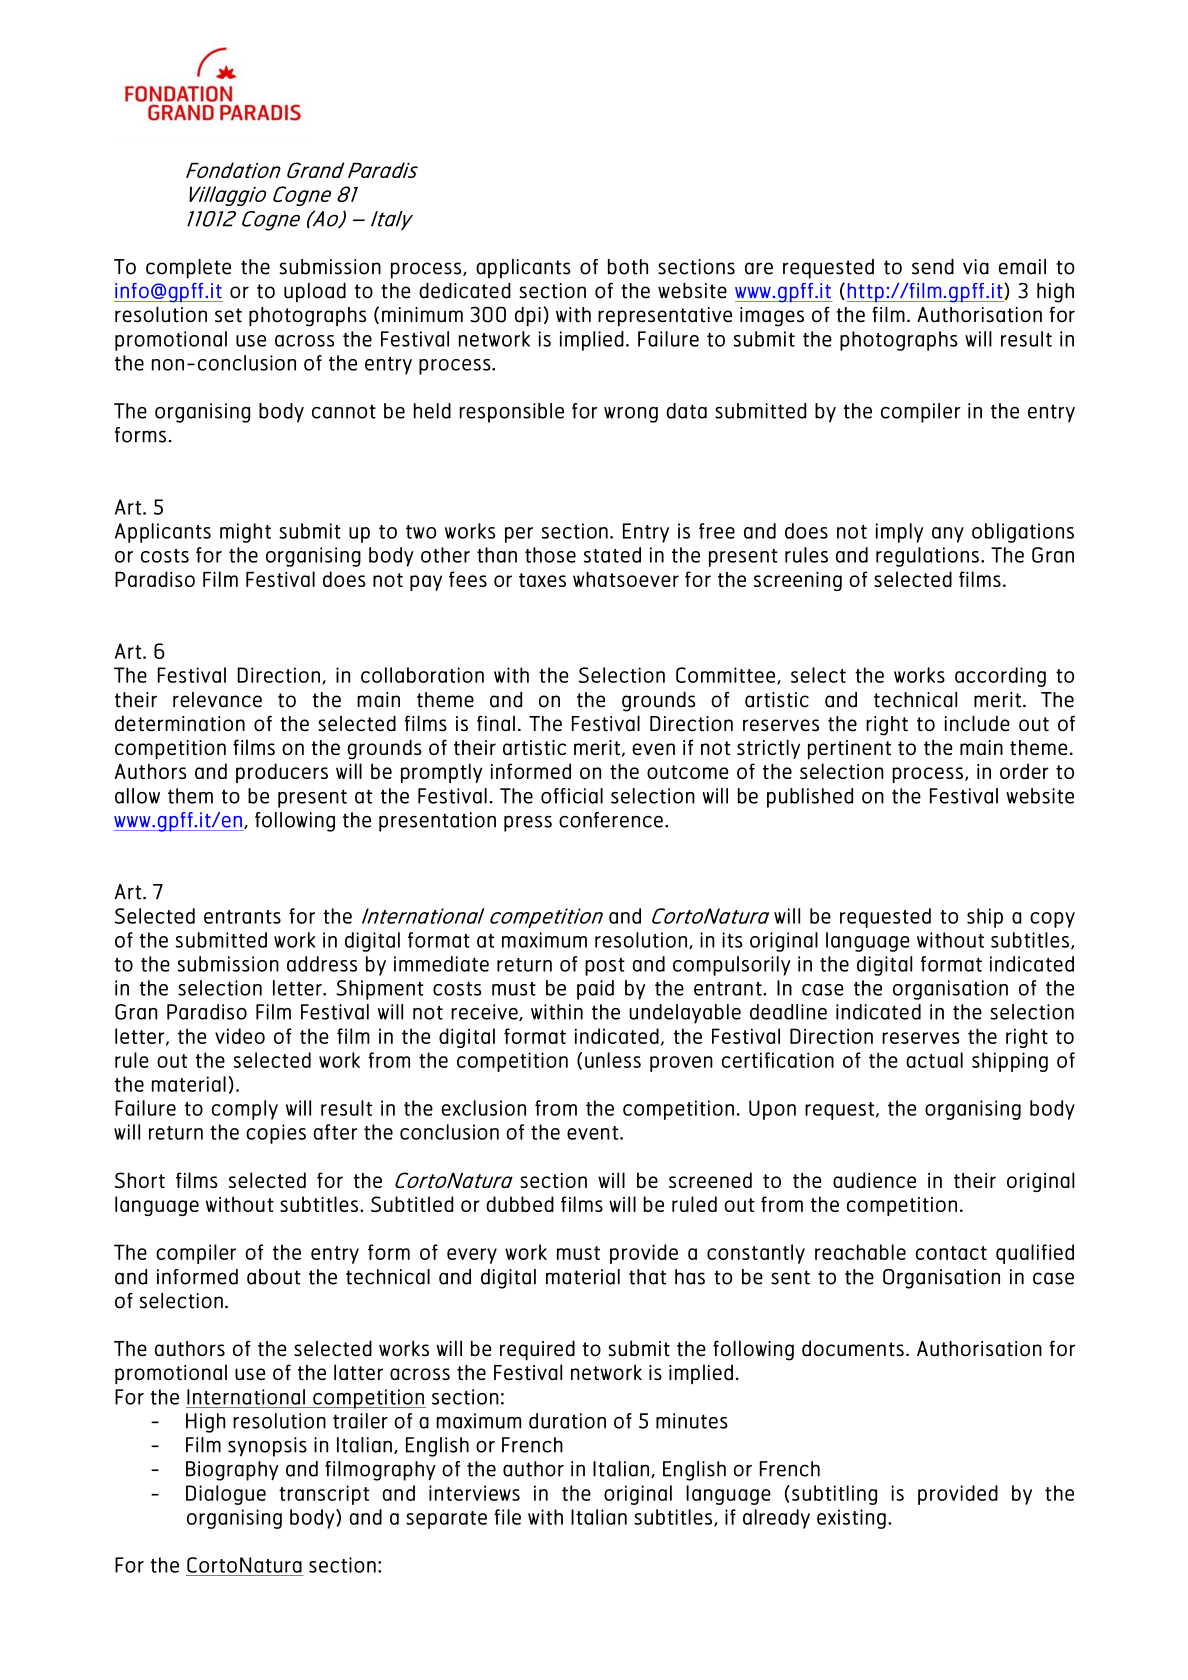  What do you see at coordinates (273, 1277) in the screenshot?
I see `about` at bounding box center [273, 1277].
